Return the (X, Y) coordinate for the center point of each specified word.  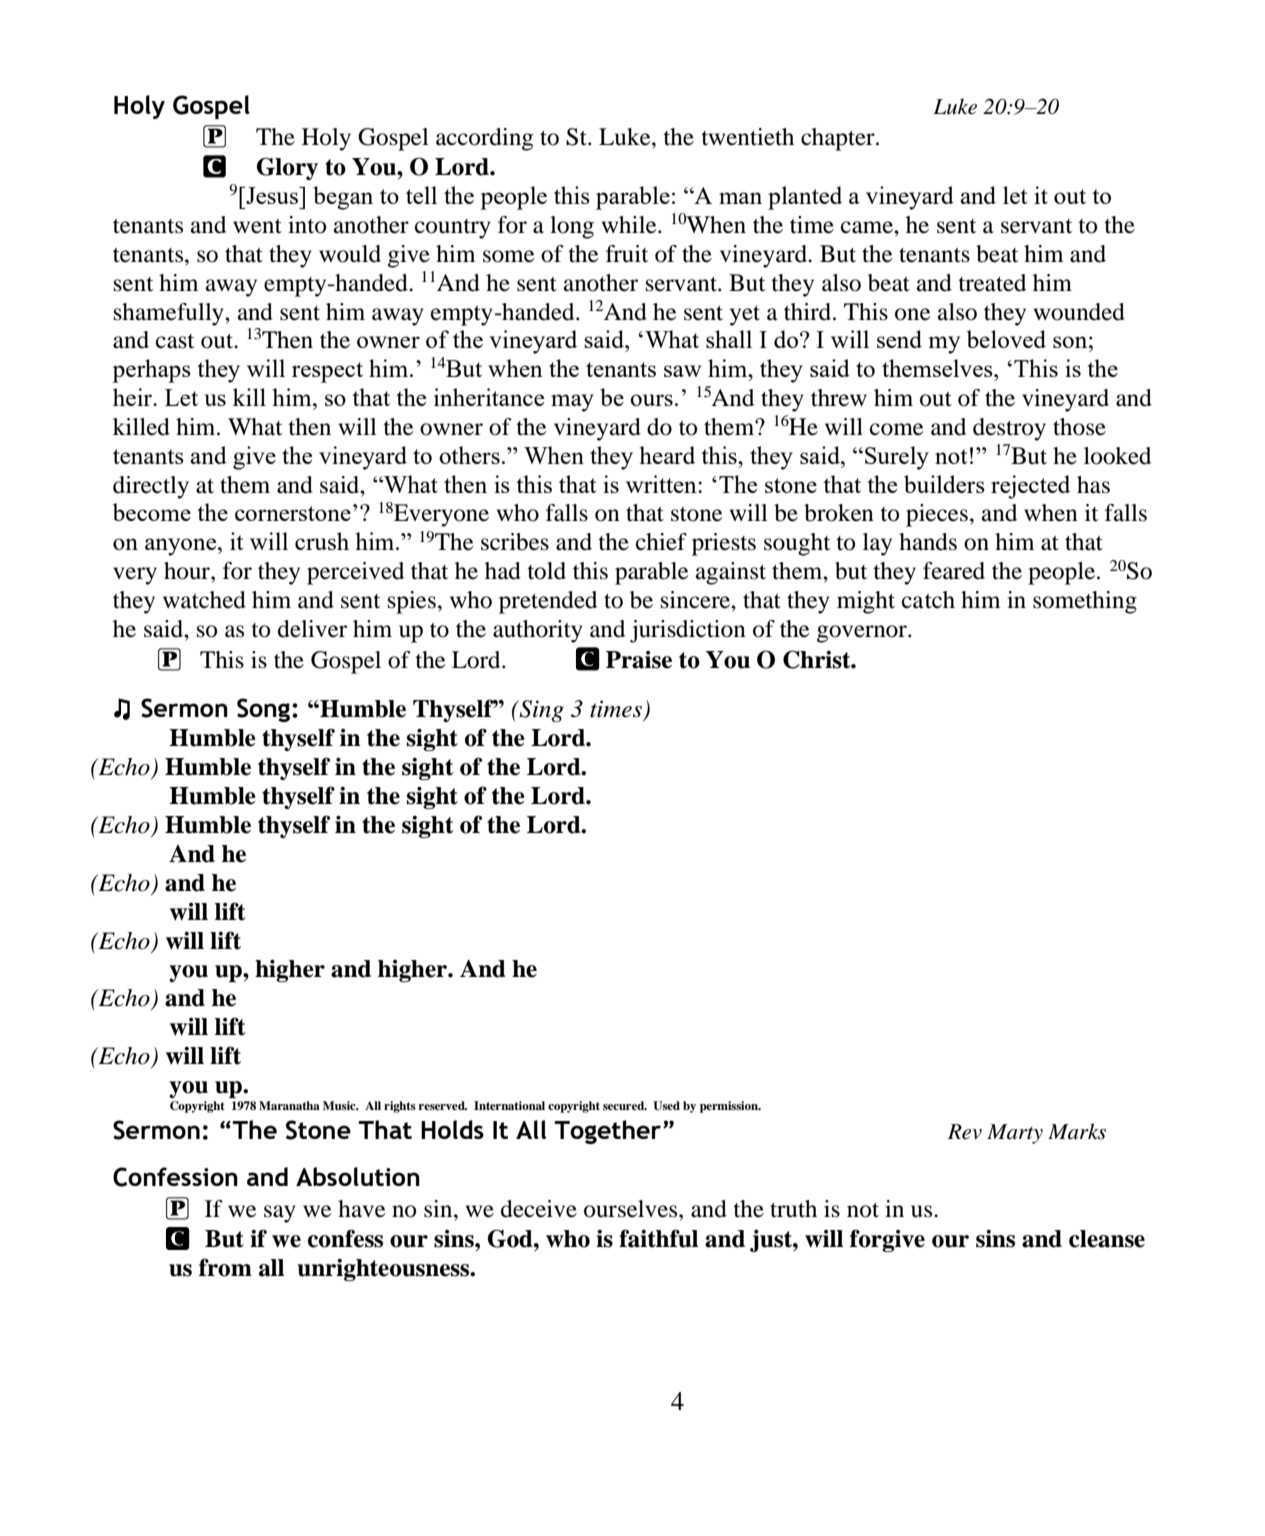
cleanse (1107, 1239)
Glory (287, 168)
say (280, 1214)
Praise (639, 660)
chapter (839, 139)
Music (340, 1105)
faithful (658, 1238)
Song (265, 710)
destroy (1009, 429)
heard (667, 455)
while (630, 225)
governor (863, 634)
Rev (965, 1132)
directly (151, 487)
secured (625, 1105)
